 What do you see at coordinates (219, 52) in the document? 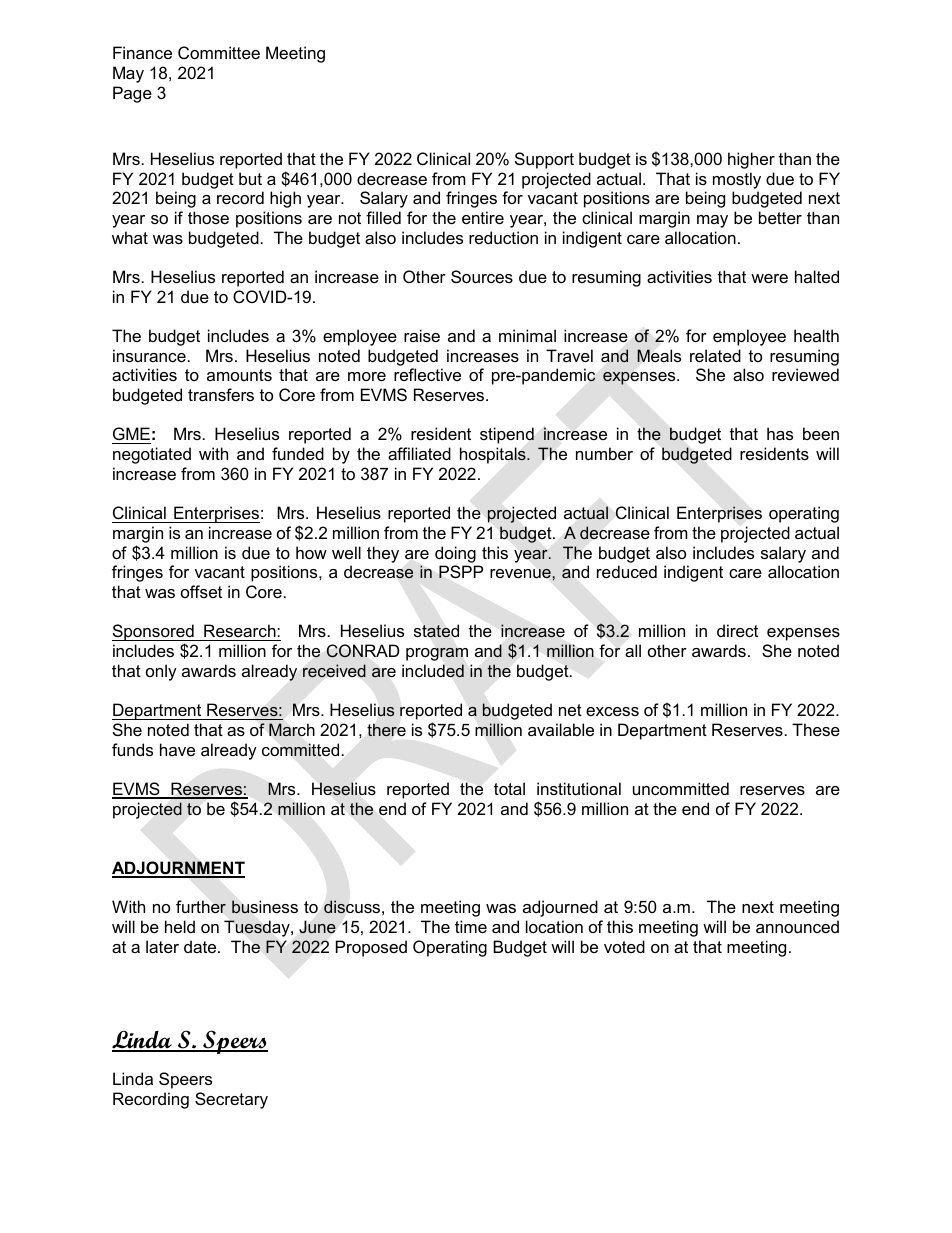
I see `Committee` at bounding box center [219, 52].
